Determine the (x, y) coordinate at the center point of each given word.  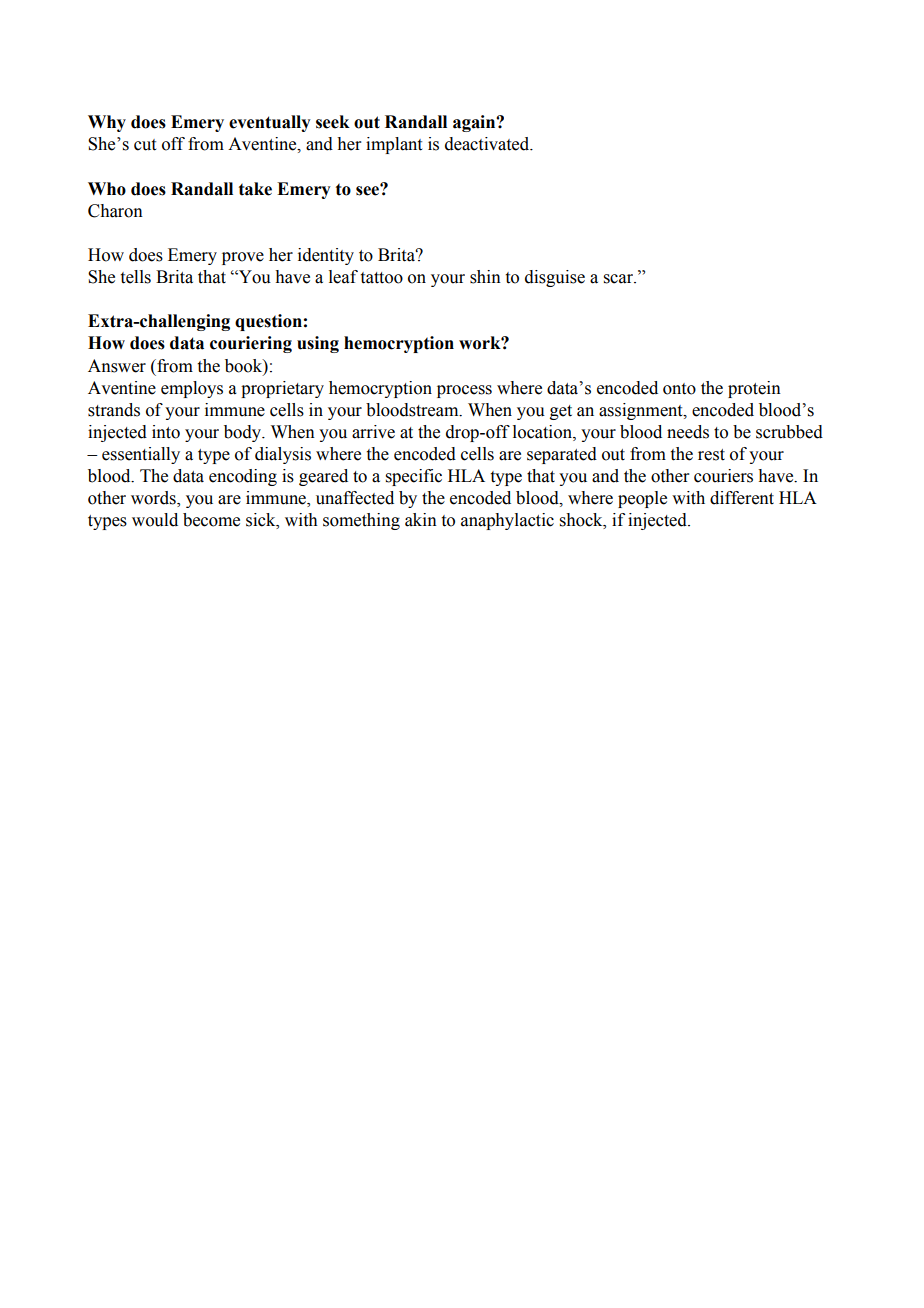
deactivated (488, 144)
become (211, 520)
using (318, 344)
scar (620, 279)
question (268, 322)
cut (145, 145)
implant (394, 145)
